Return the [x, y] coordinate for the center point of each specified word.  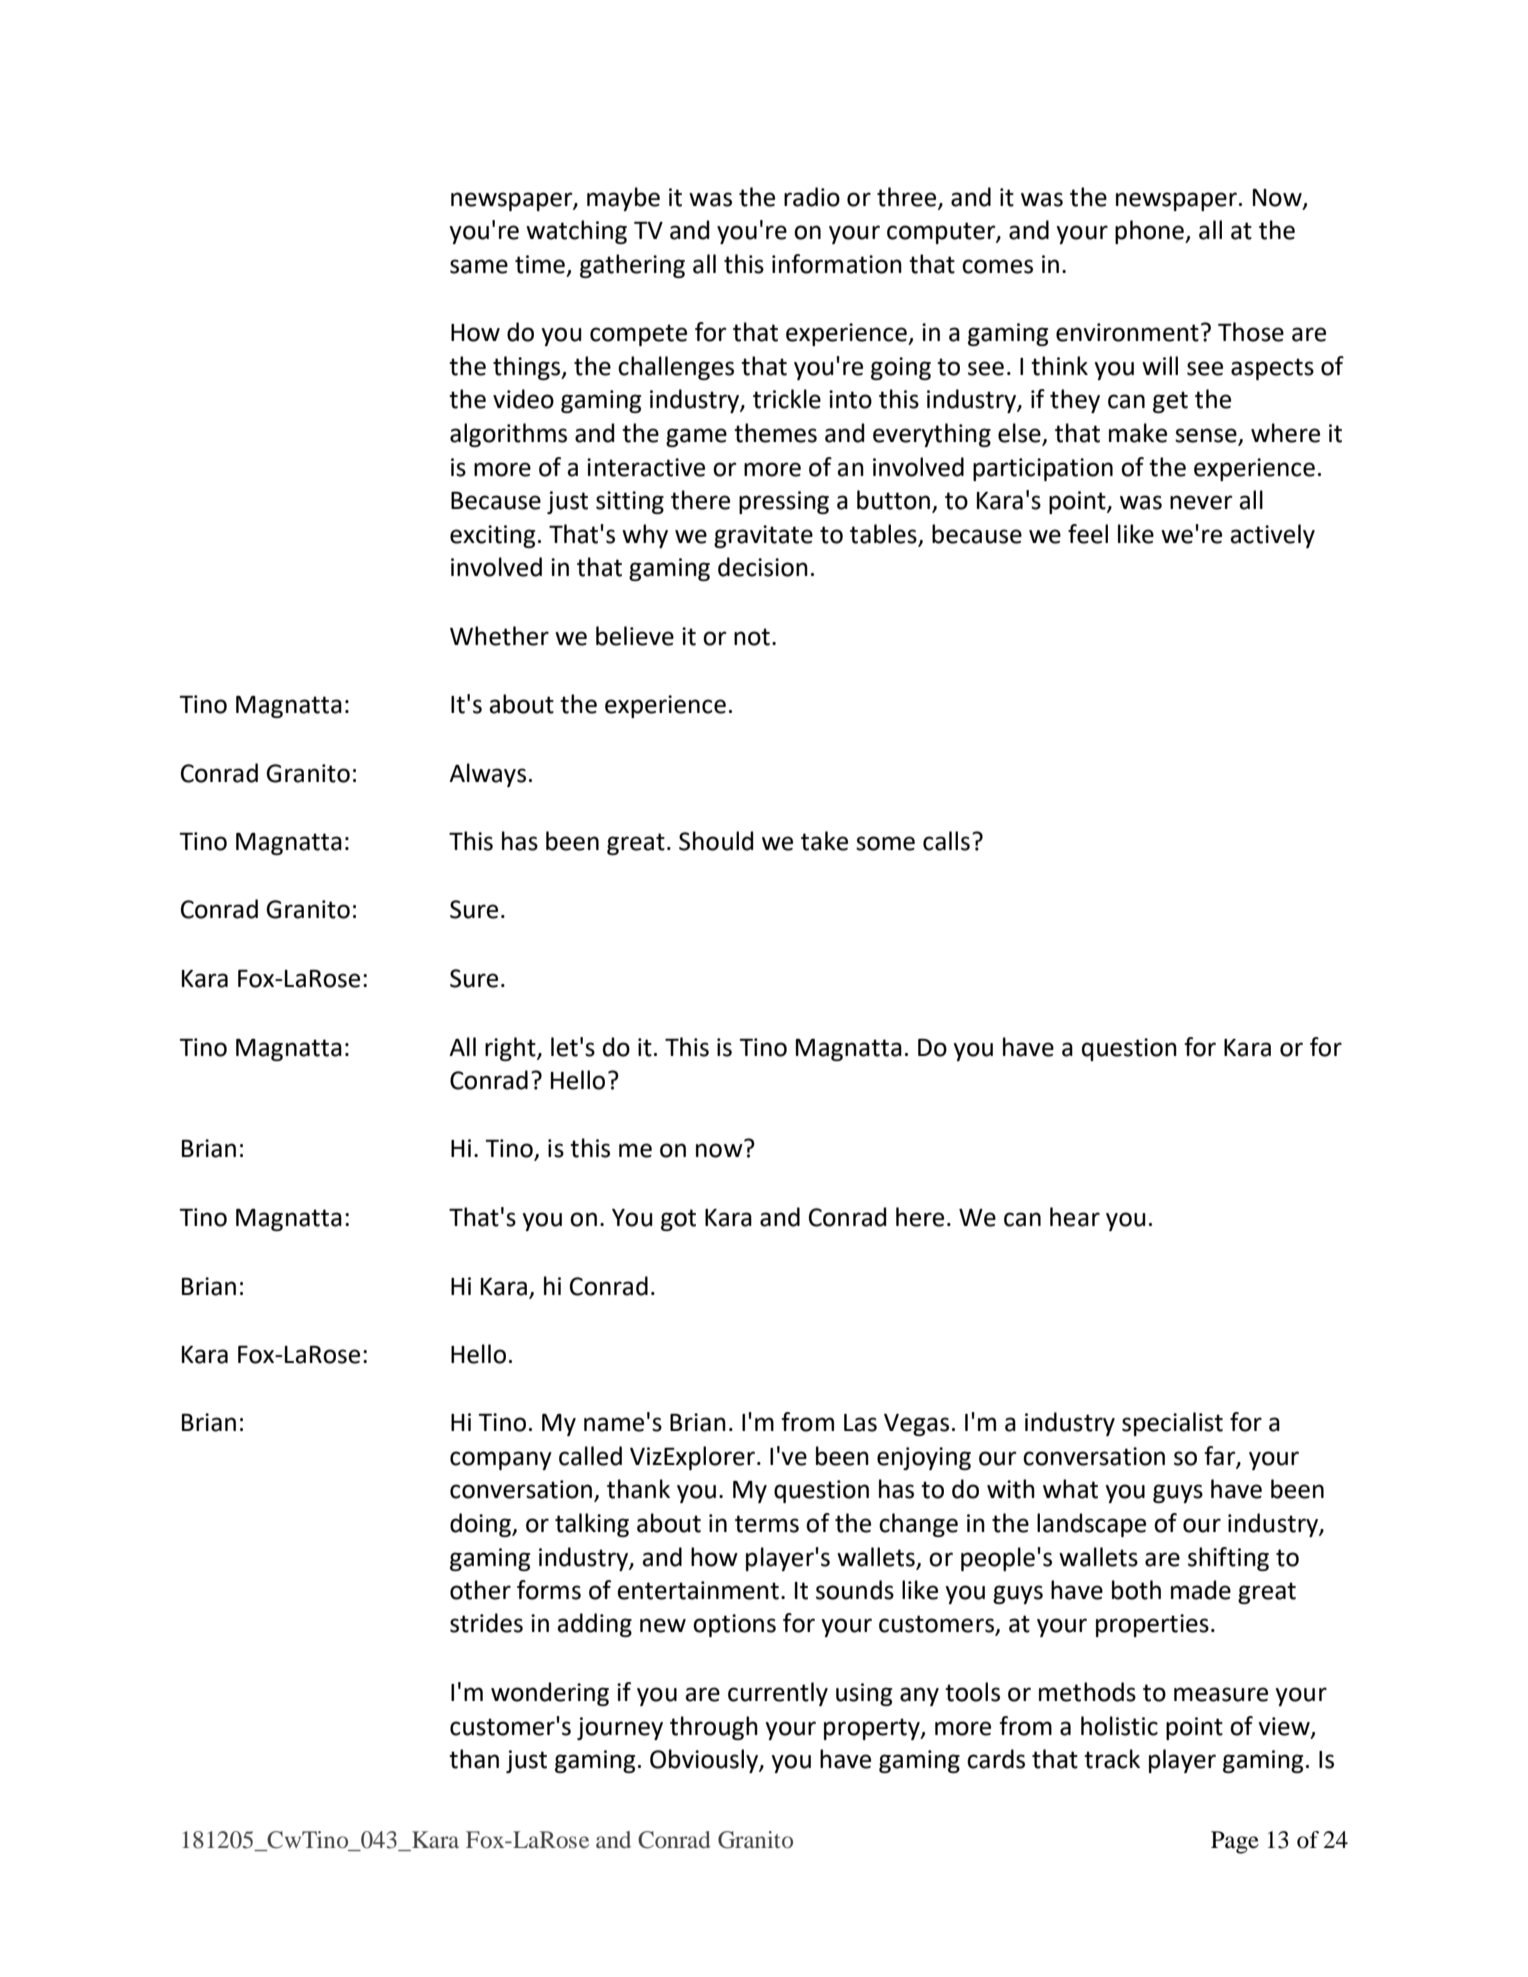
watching [576, 232]
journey [620, 1728]
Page [1235, 1842]
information [837, 264]
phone [1150, 232]
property [873, 1729]
